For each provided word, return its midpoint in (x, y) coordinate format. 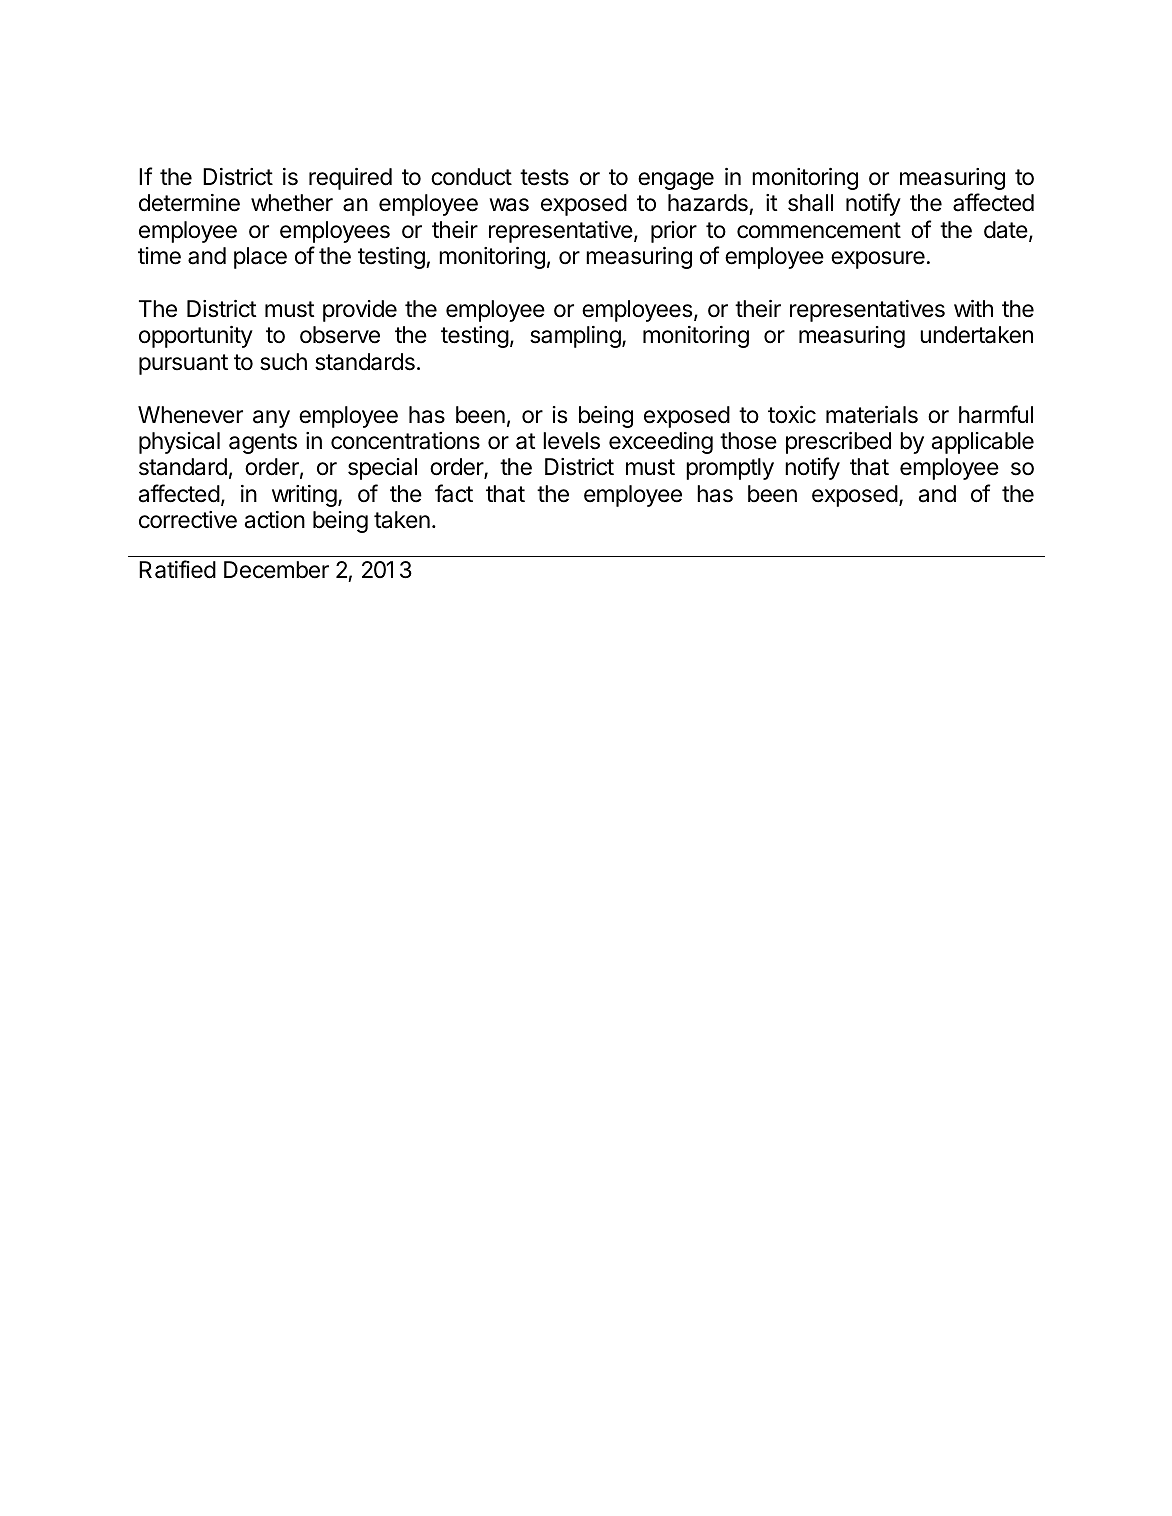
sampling (575, 337)
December (276, 570)
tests (544, 177)
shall (810, 203)
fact (454, 493)
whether (292, 203)
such (283, 362)
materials (872, 415)
